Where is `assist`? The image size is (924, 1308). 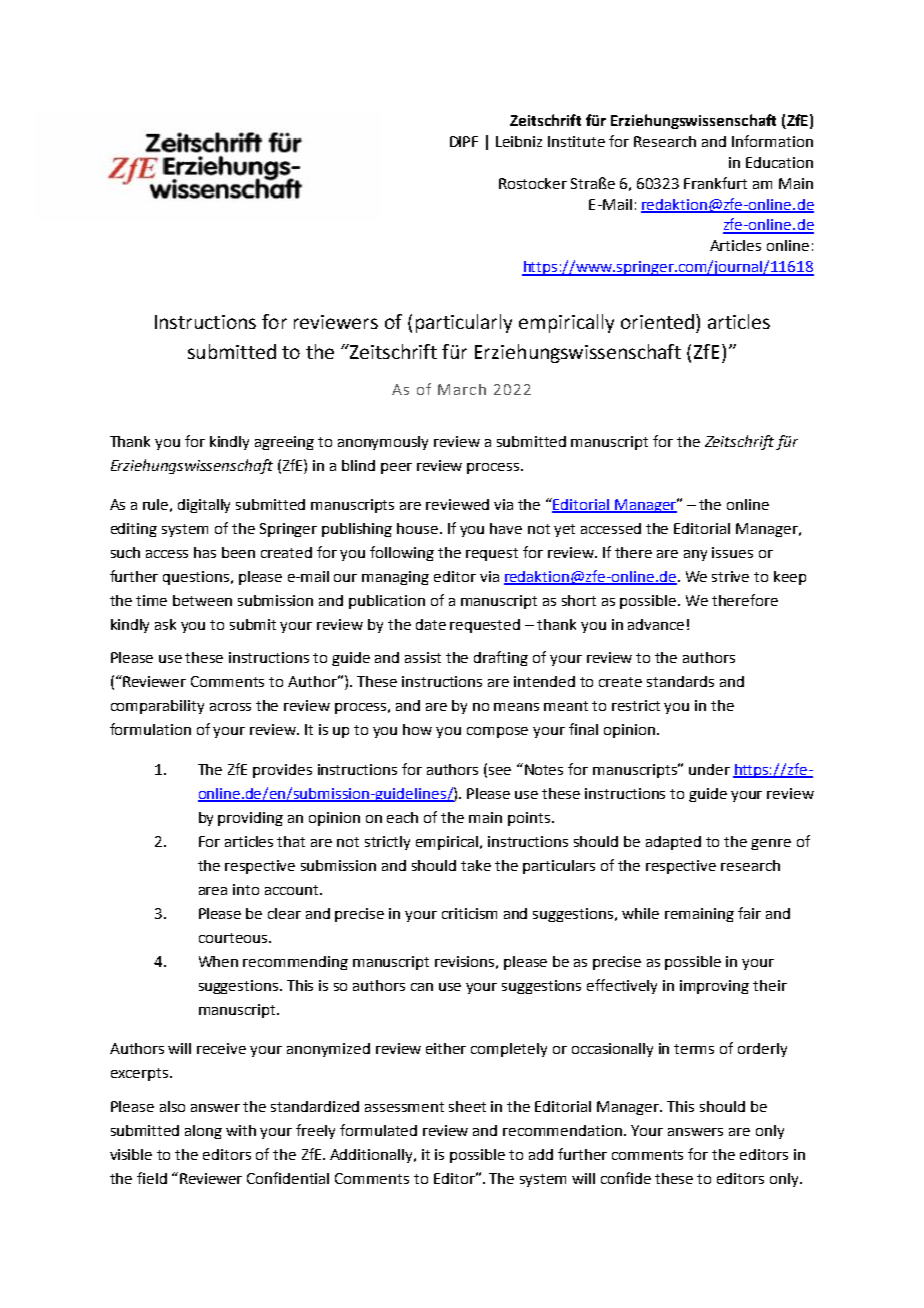
assist is located at coordinates (423, 657).
